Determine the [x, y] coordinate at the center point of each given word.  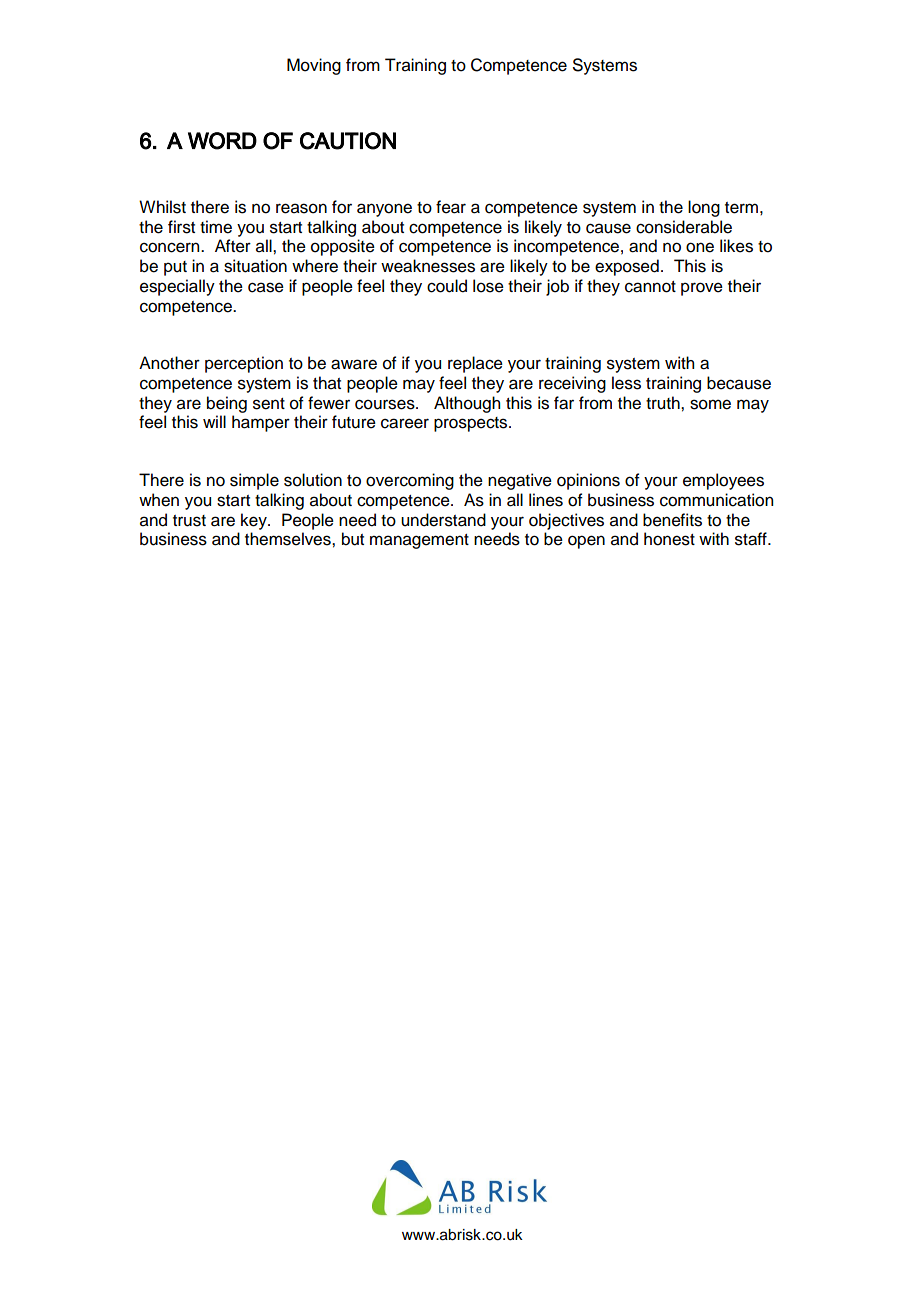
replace [475, 364]
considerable [684, 227]
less [626, 383]
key [255, 521]
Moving [314, 66]
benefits [672, 520]
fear [451, 207]
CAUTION [348, 141]
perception [244, 364]
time [216, 227]
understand [443, 520]
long [704, 208]
